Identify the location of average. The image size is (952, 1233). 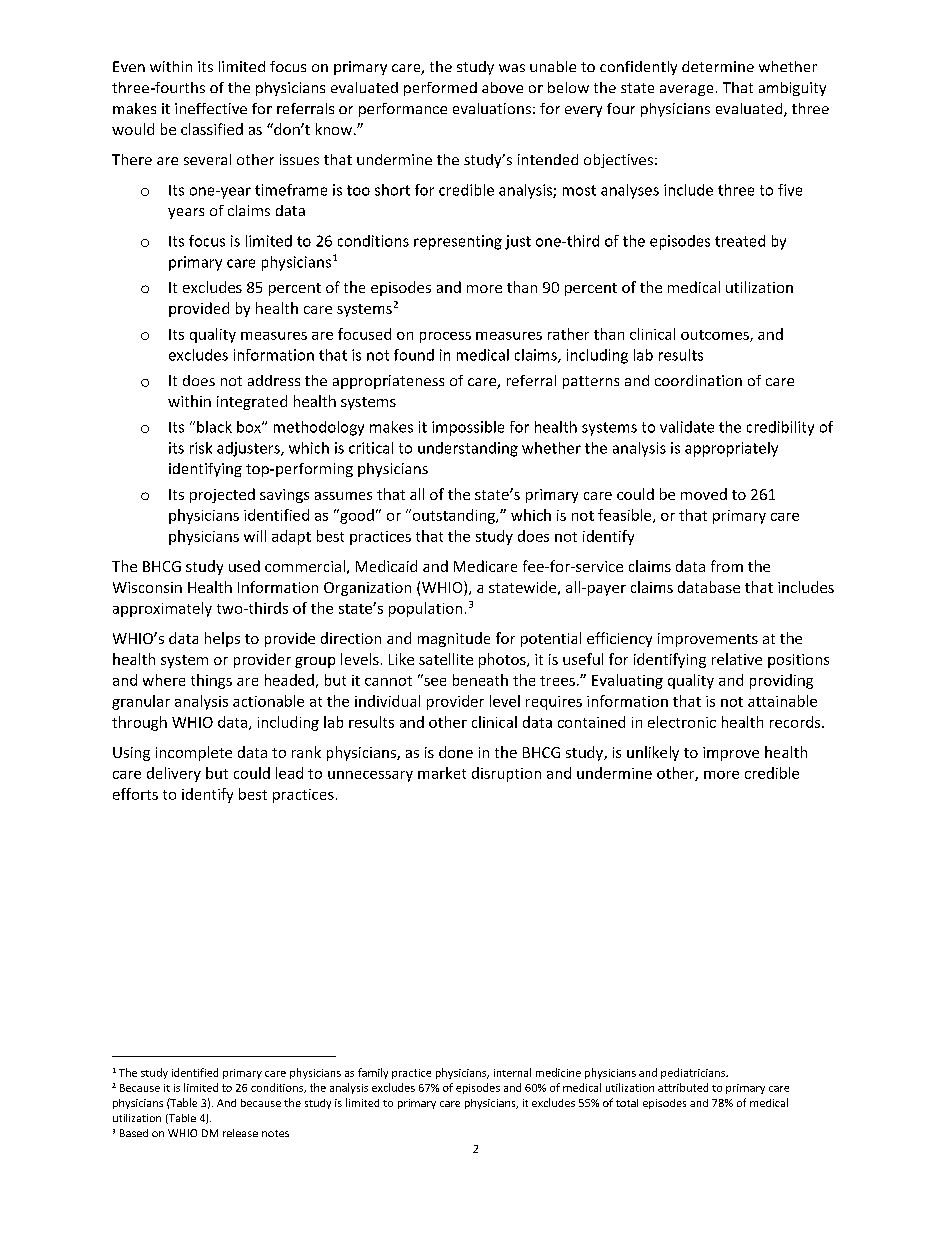
(686, 90).
